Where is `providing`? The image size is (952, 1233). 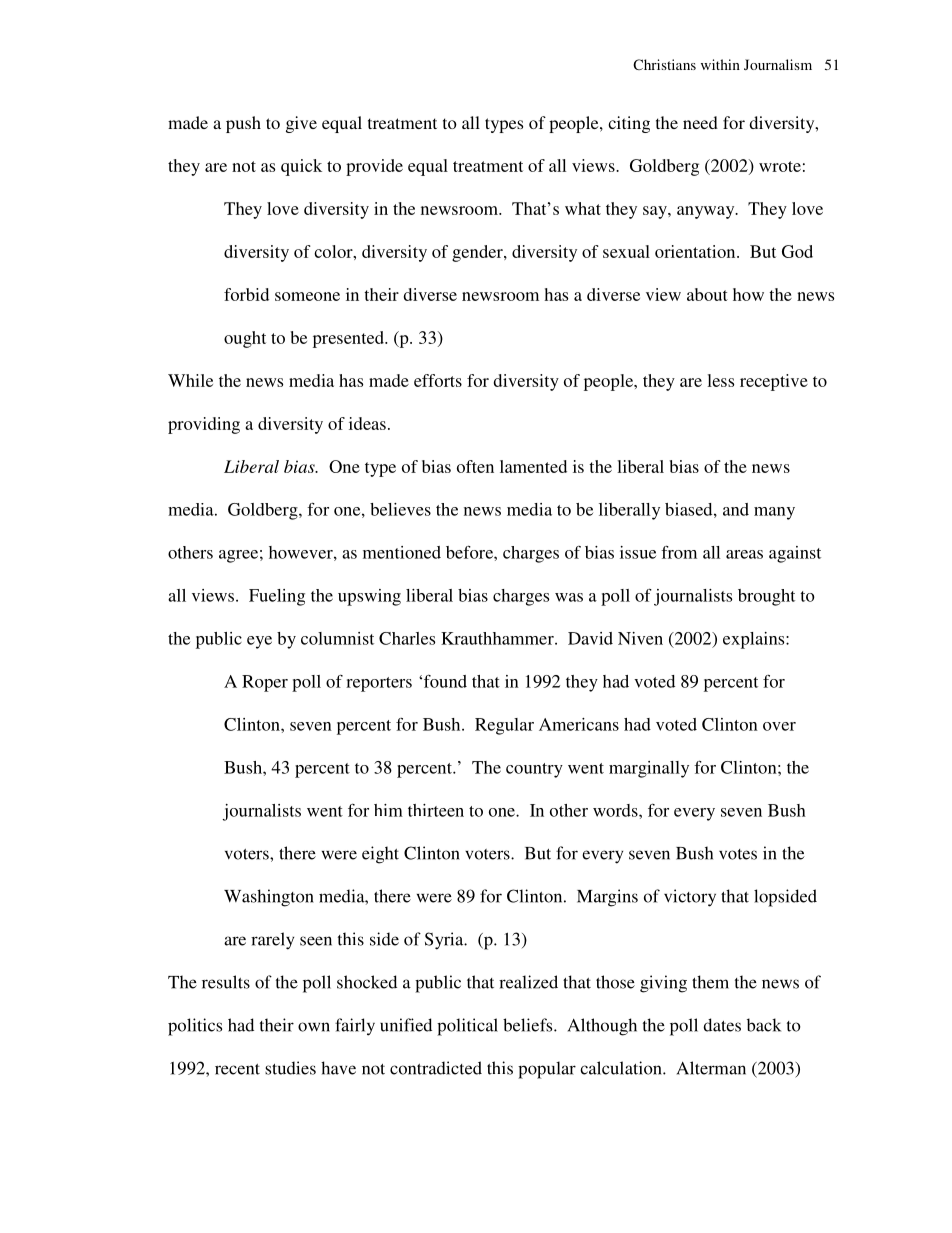 providing is located at coordinates (204, 425).
